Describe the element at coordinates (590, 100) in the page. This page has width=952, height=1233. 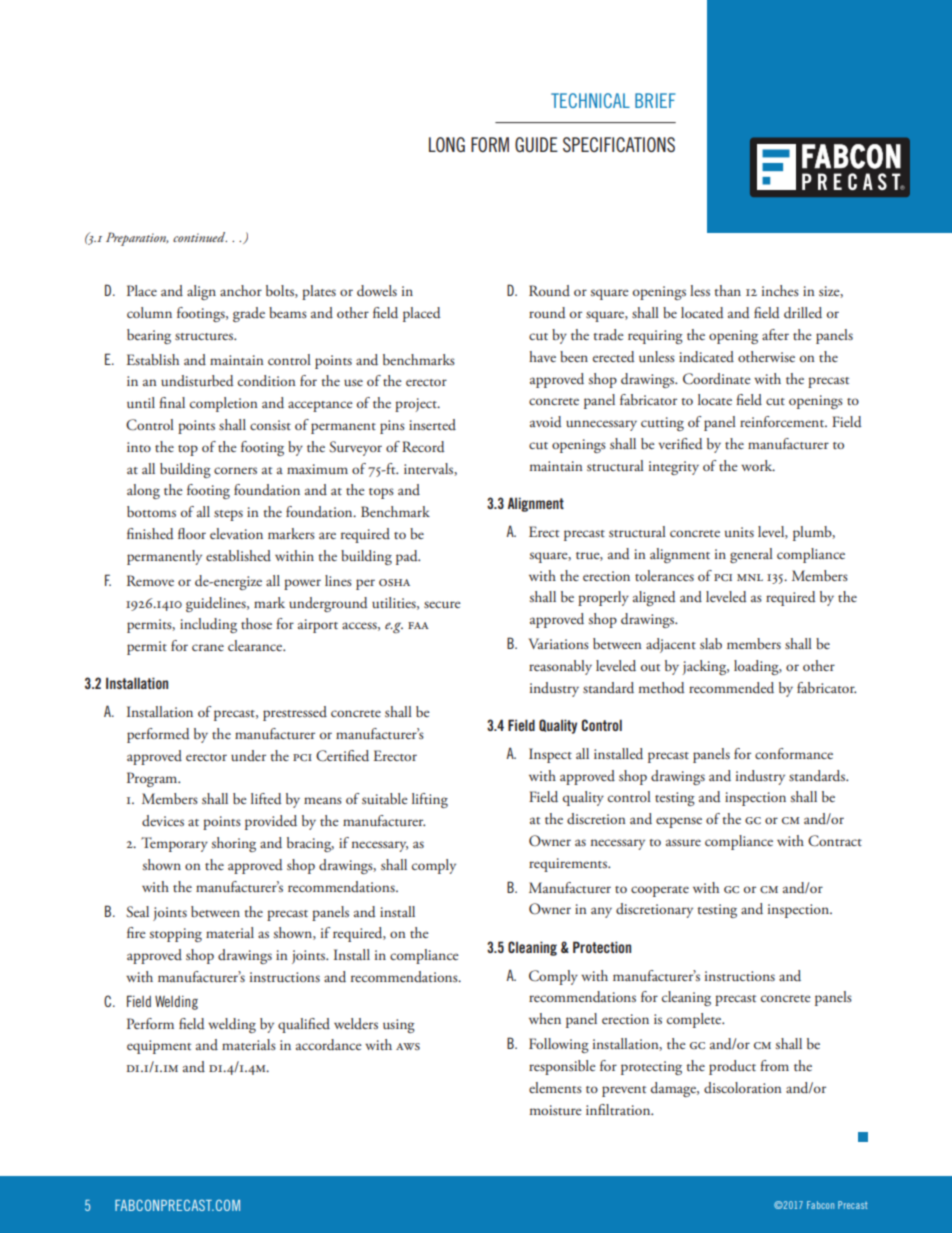
I see `TECHNICAL` at that location.
